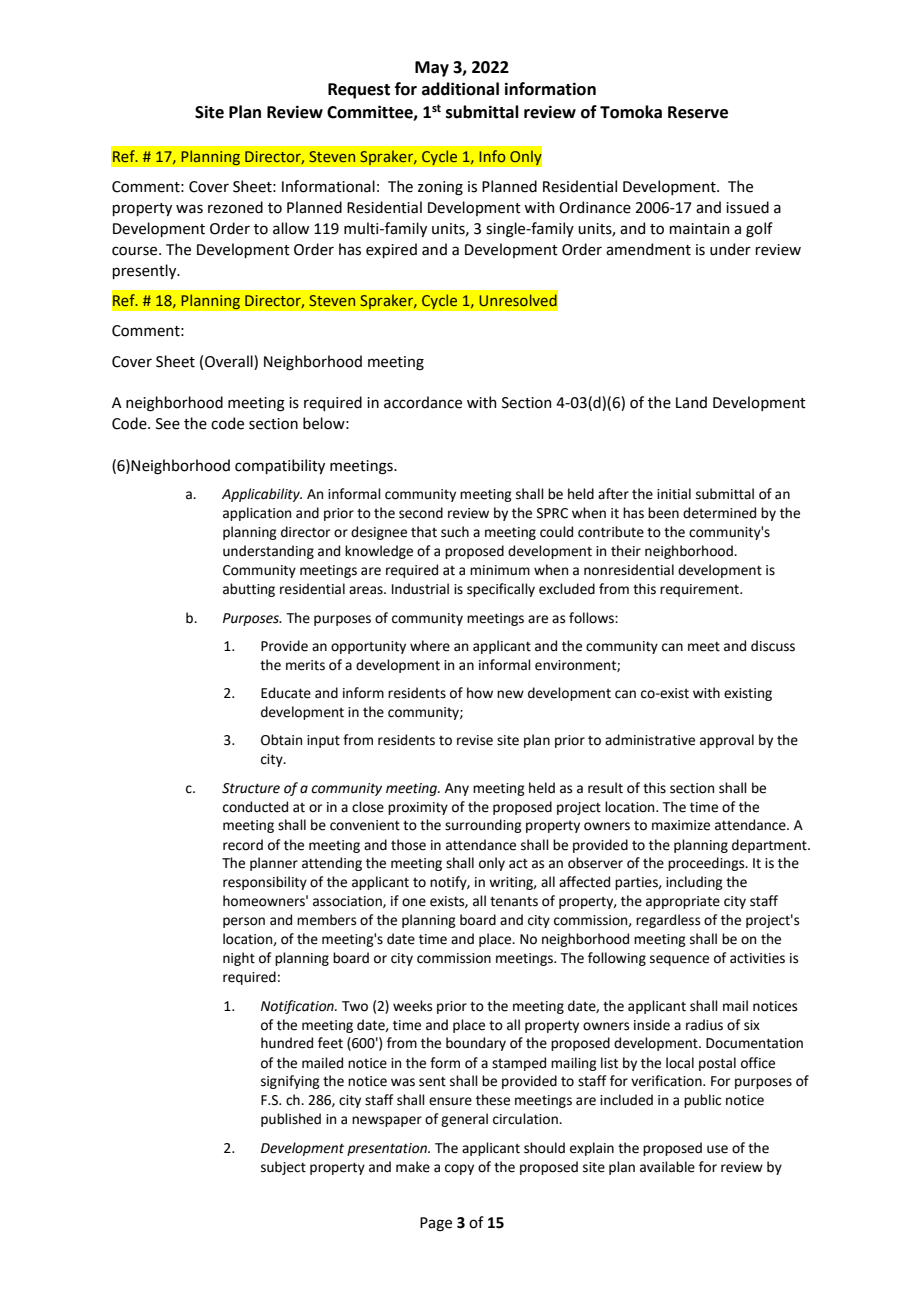 The width and height of the image is (924, 1308). What do you see at coordinates (460, 89) in the image?
I see `additional` at bounding box center [460, 89].
